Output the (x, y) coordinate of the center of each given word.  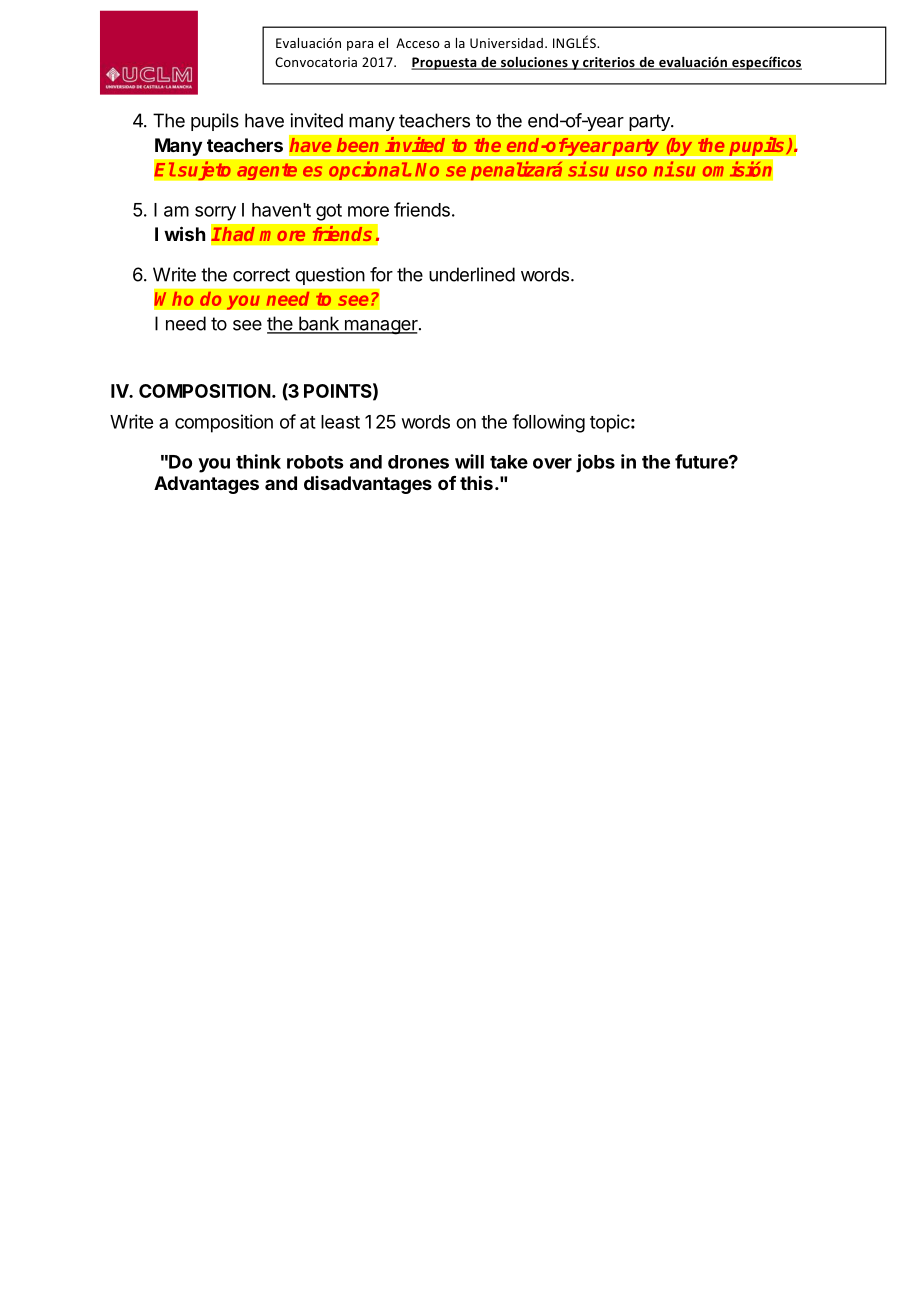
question (330, 276)
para (360, 46)
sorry (215, 213)
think (258, 461)
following (548, 423)
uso (631, 171)
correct (261, 275)
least (340, 422)
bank (319, 324)
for (381, 274)
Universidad (506, 43)
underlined (472, 274)
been (357, 145)
